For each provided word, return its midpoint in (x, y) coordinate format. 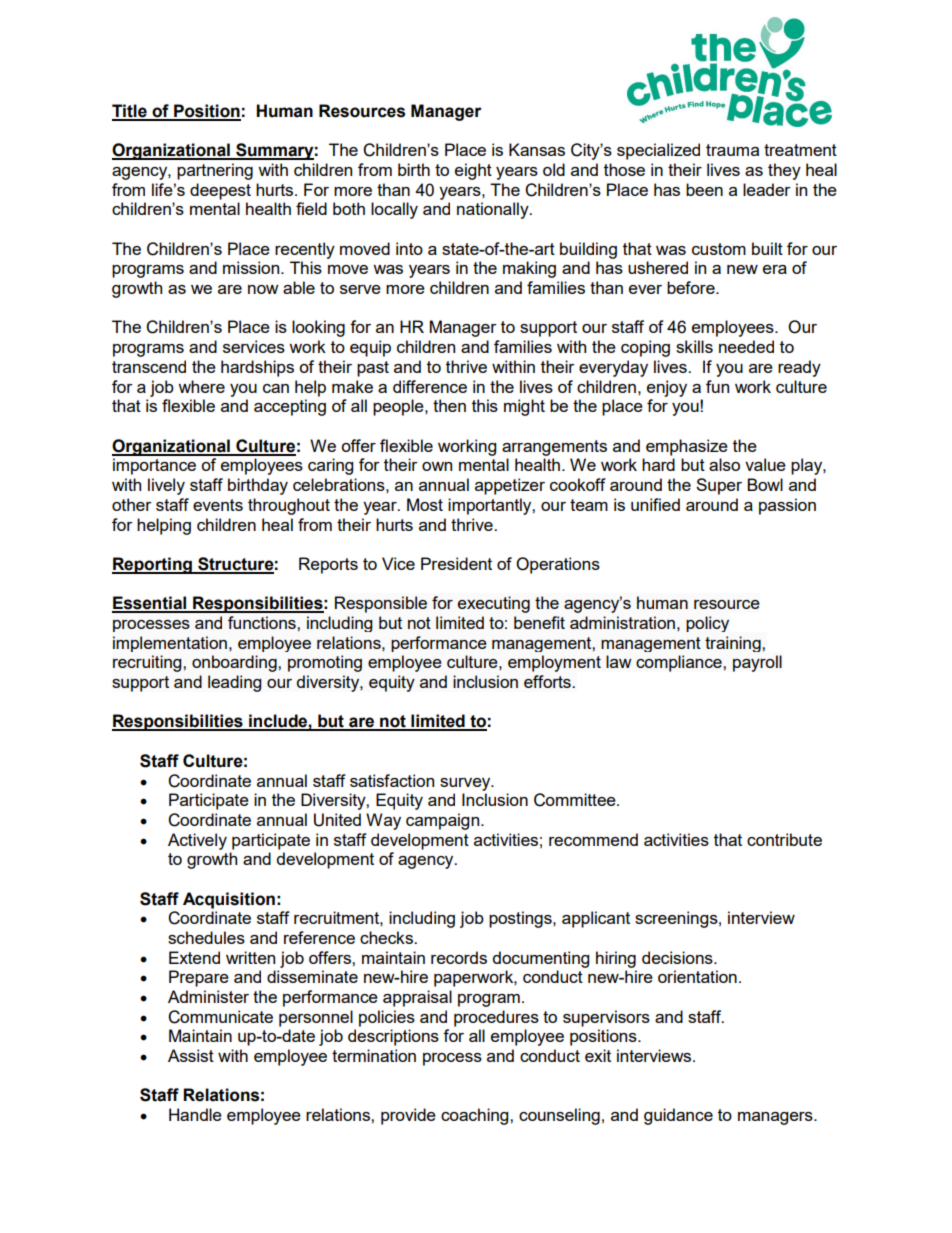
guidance (678, 1116)
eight (473, 171)
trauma (732, 150)
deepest (220, 191)
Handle (195, 1114)
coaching (476, 1116)
